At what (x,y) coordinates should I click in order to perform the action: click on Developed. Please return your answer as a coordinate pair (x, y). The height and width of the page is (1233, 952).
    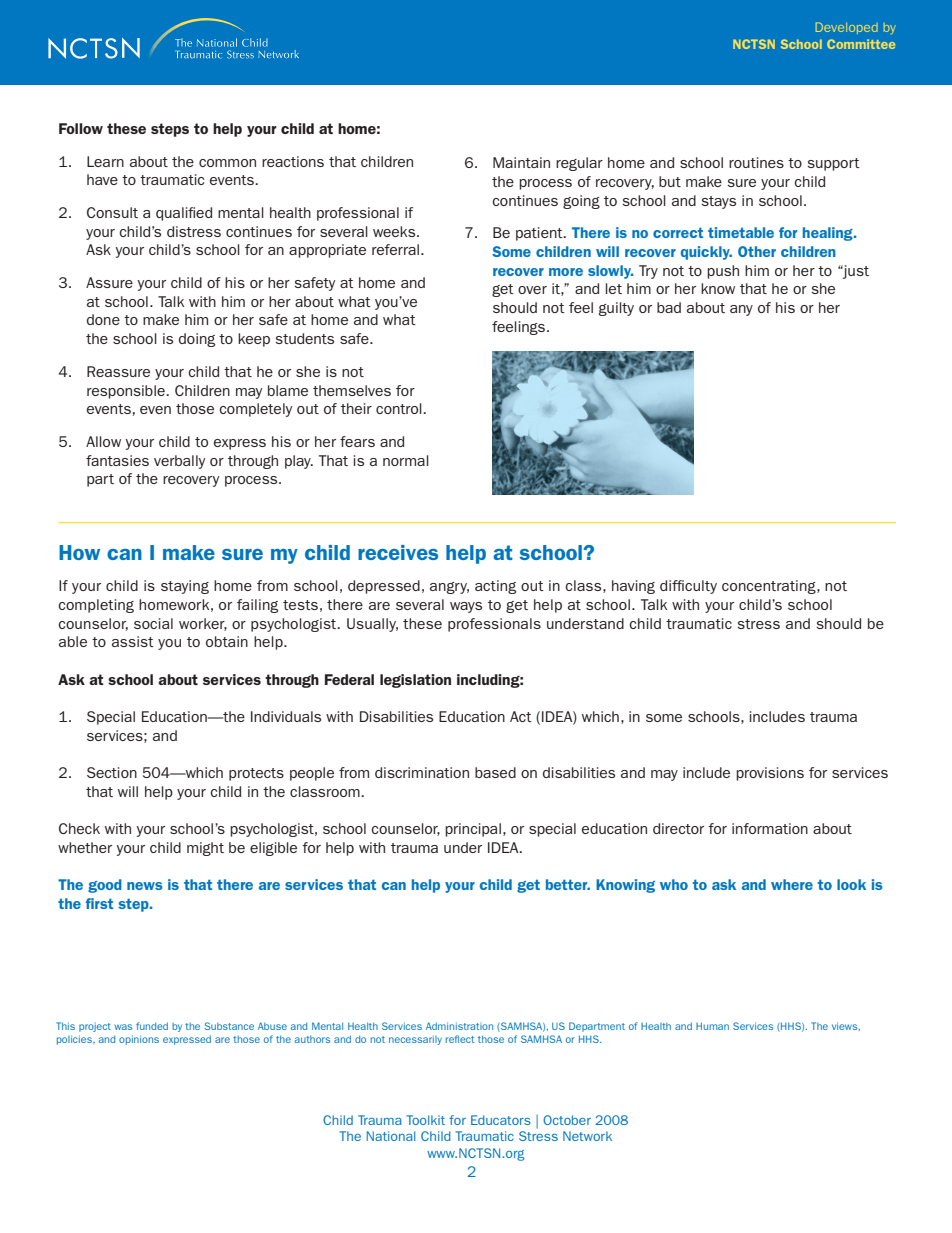
    Looking at the image, I should click on (847, 28).
